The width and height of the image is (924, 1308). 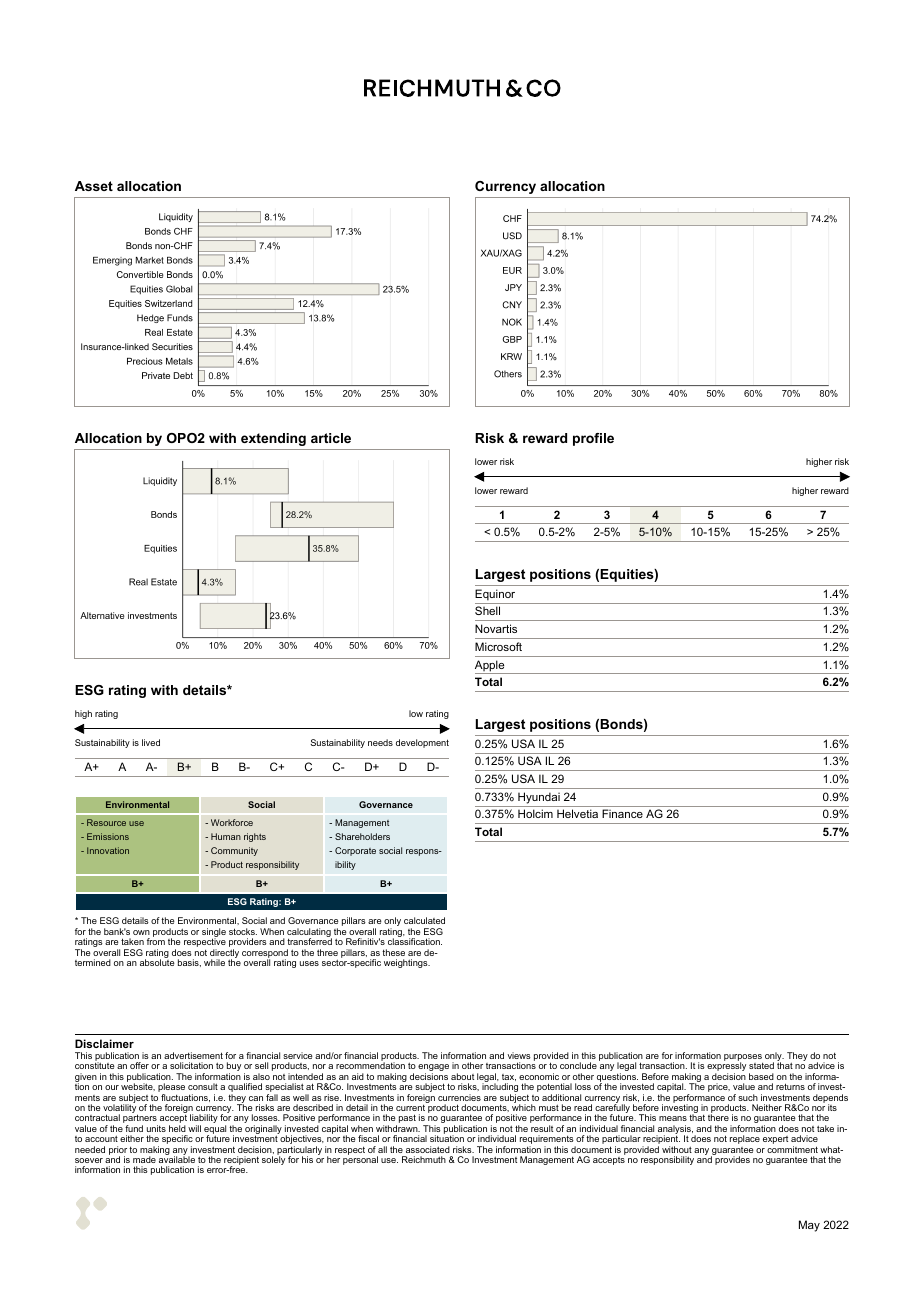 I want to click on associated, so click(x=428, y=1149).
